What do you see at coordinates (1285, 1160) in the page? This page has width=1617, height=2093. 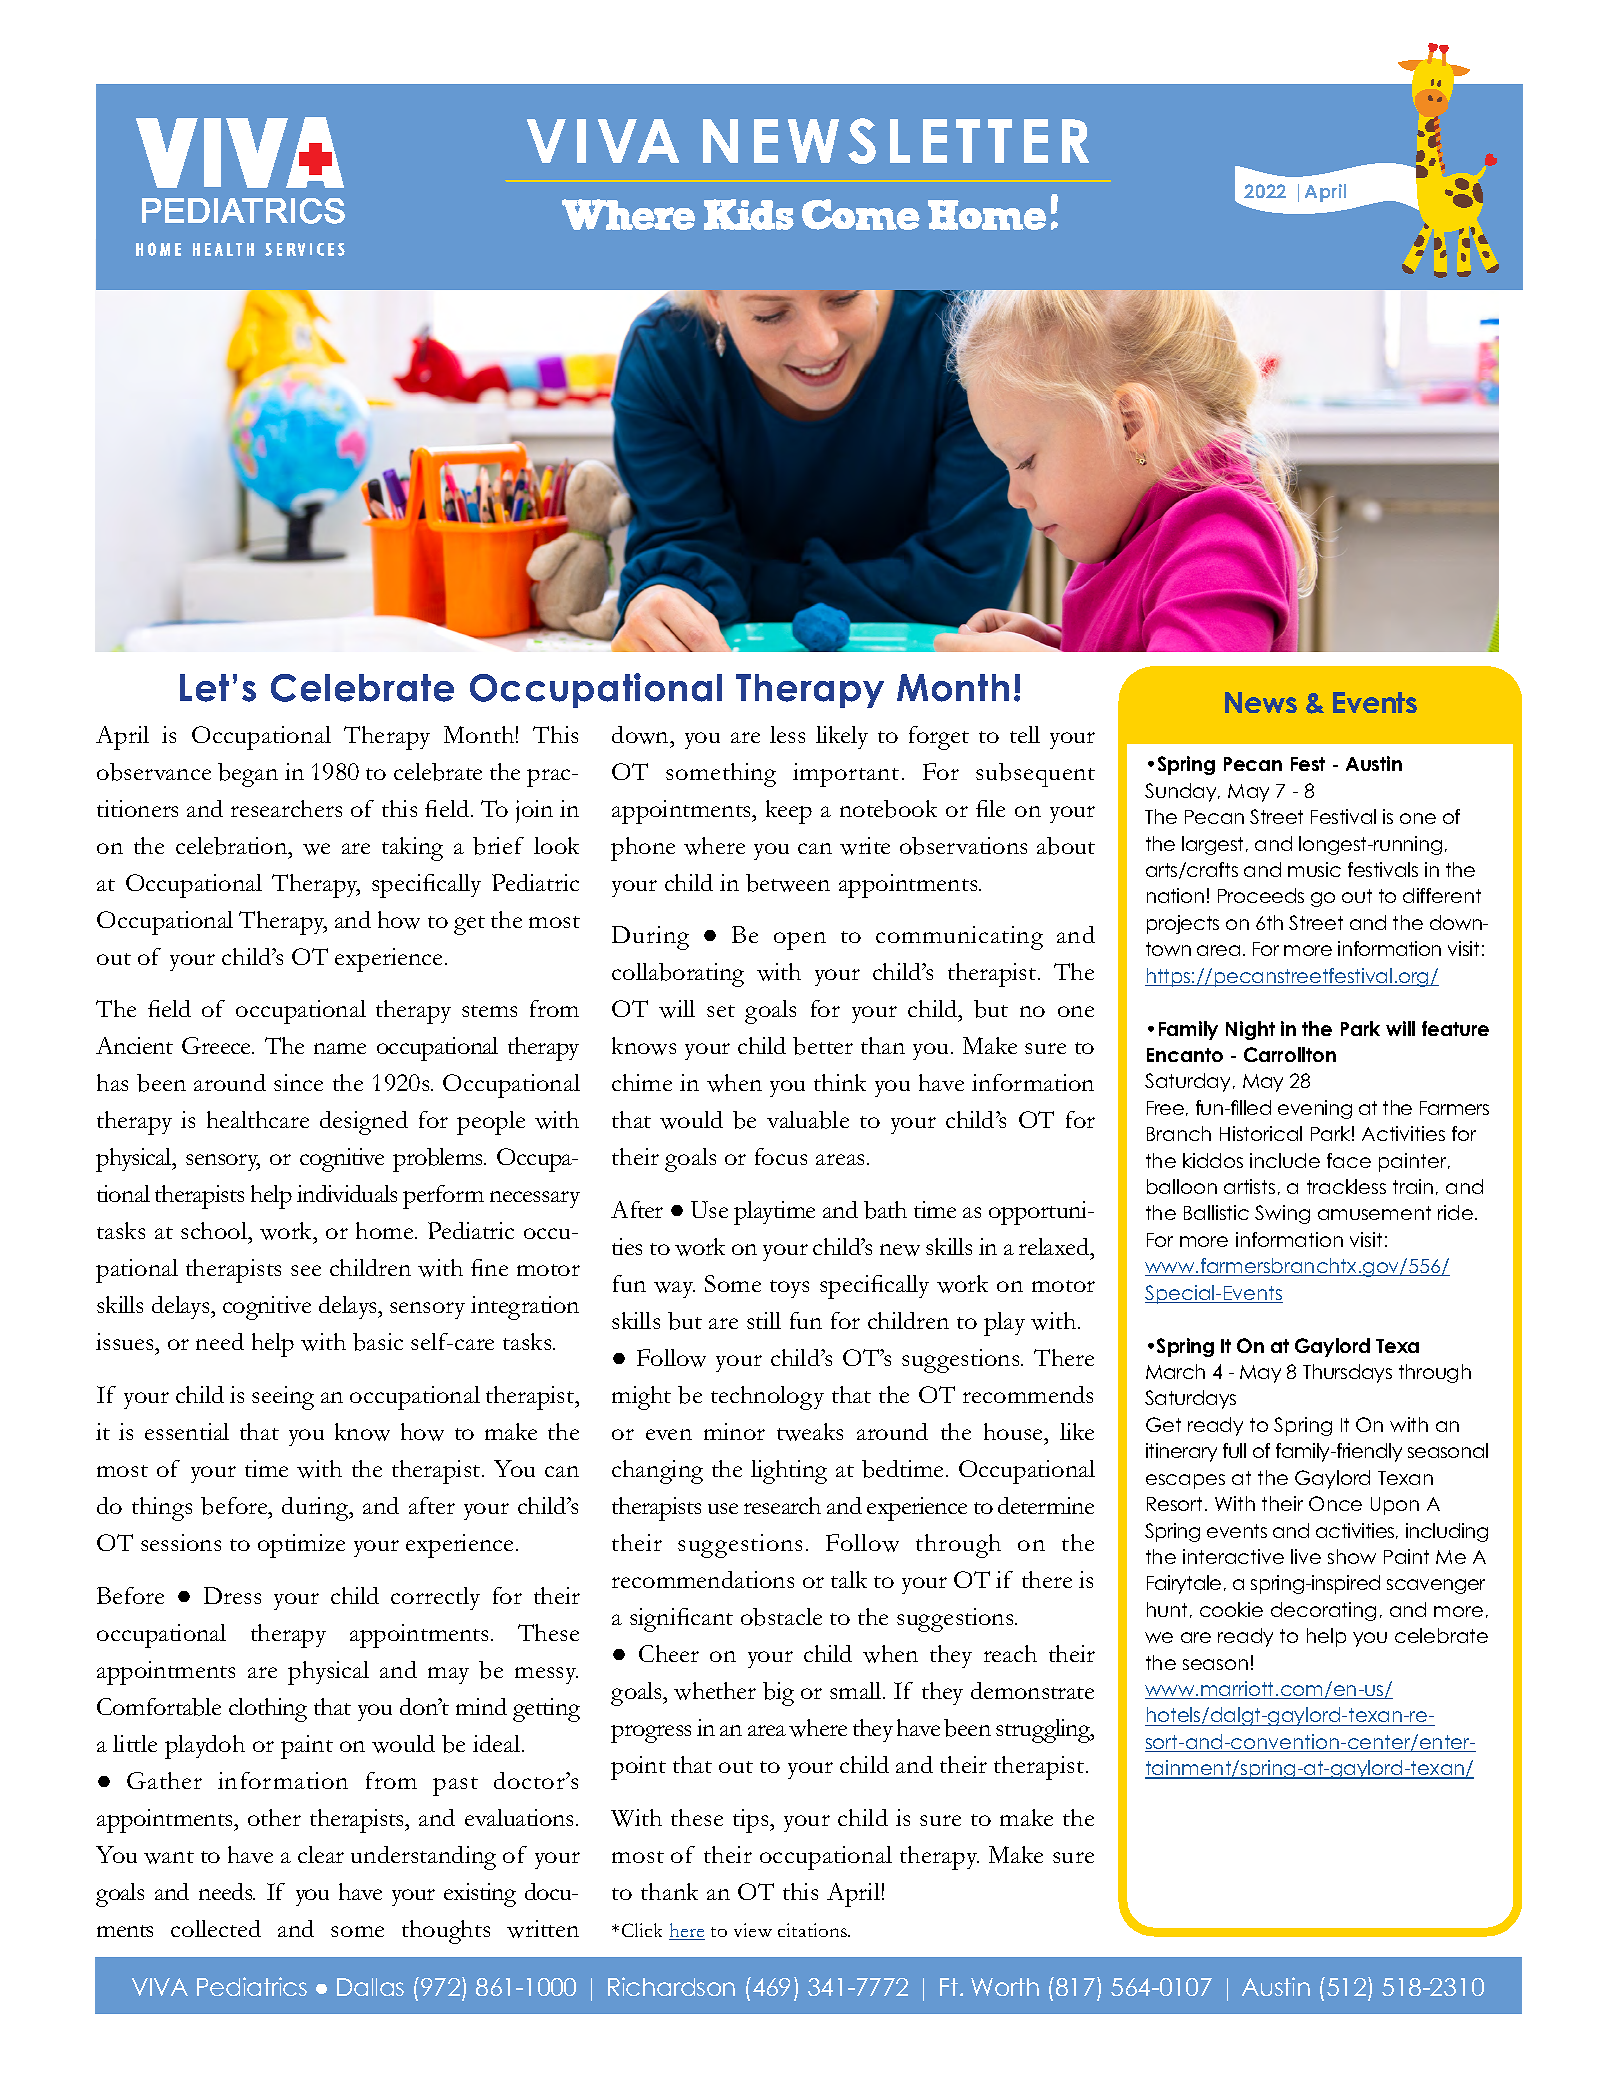 I see `include` at bounding box center [1285, 1160].
